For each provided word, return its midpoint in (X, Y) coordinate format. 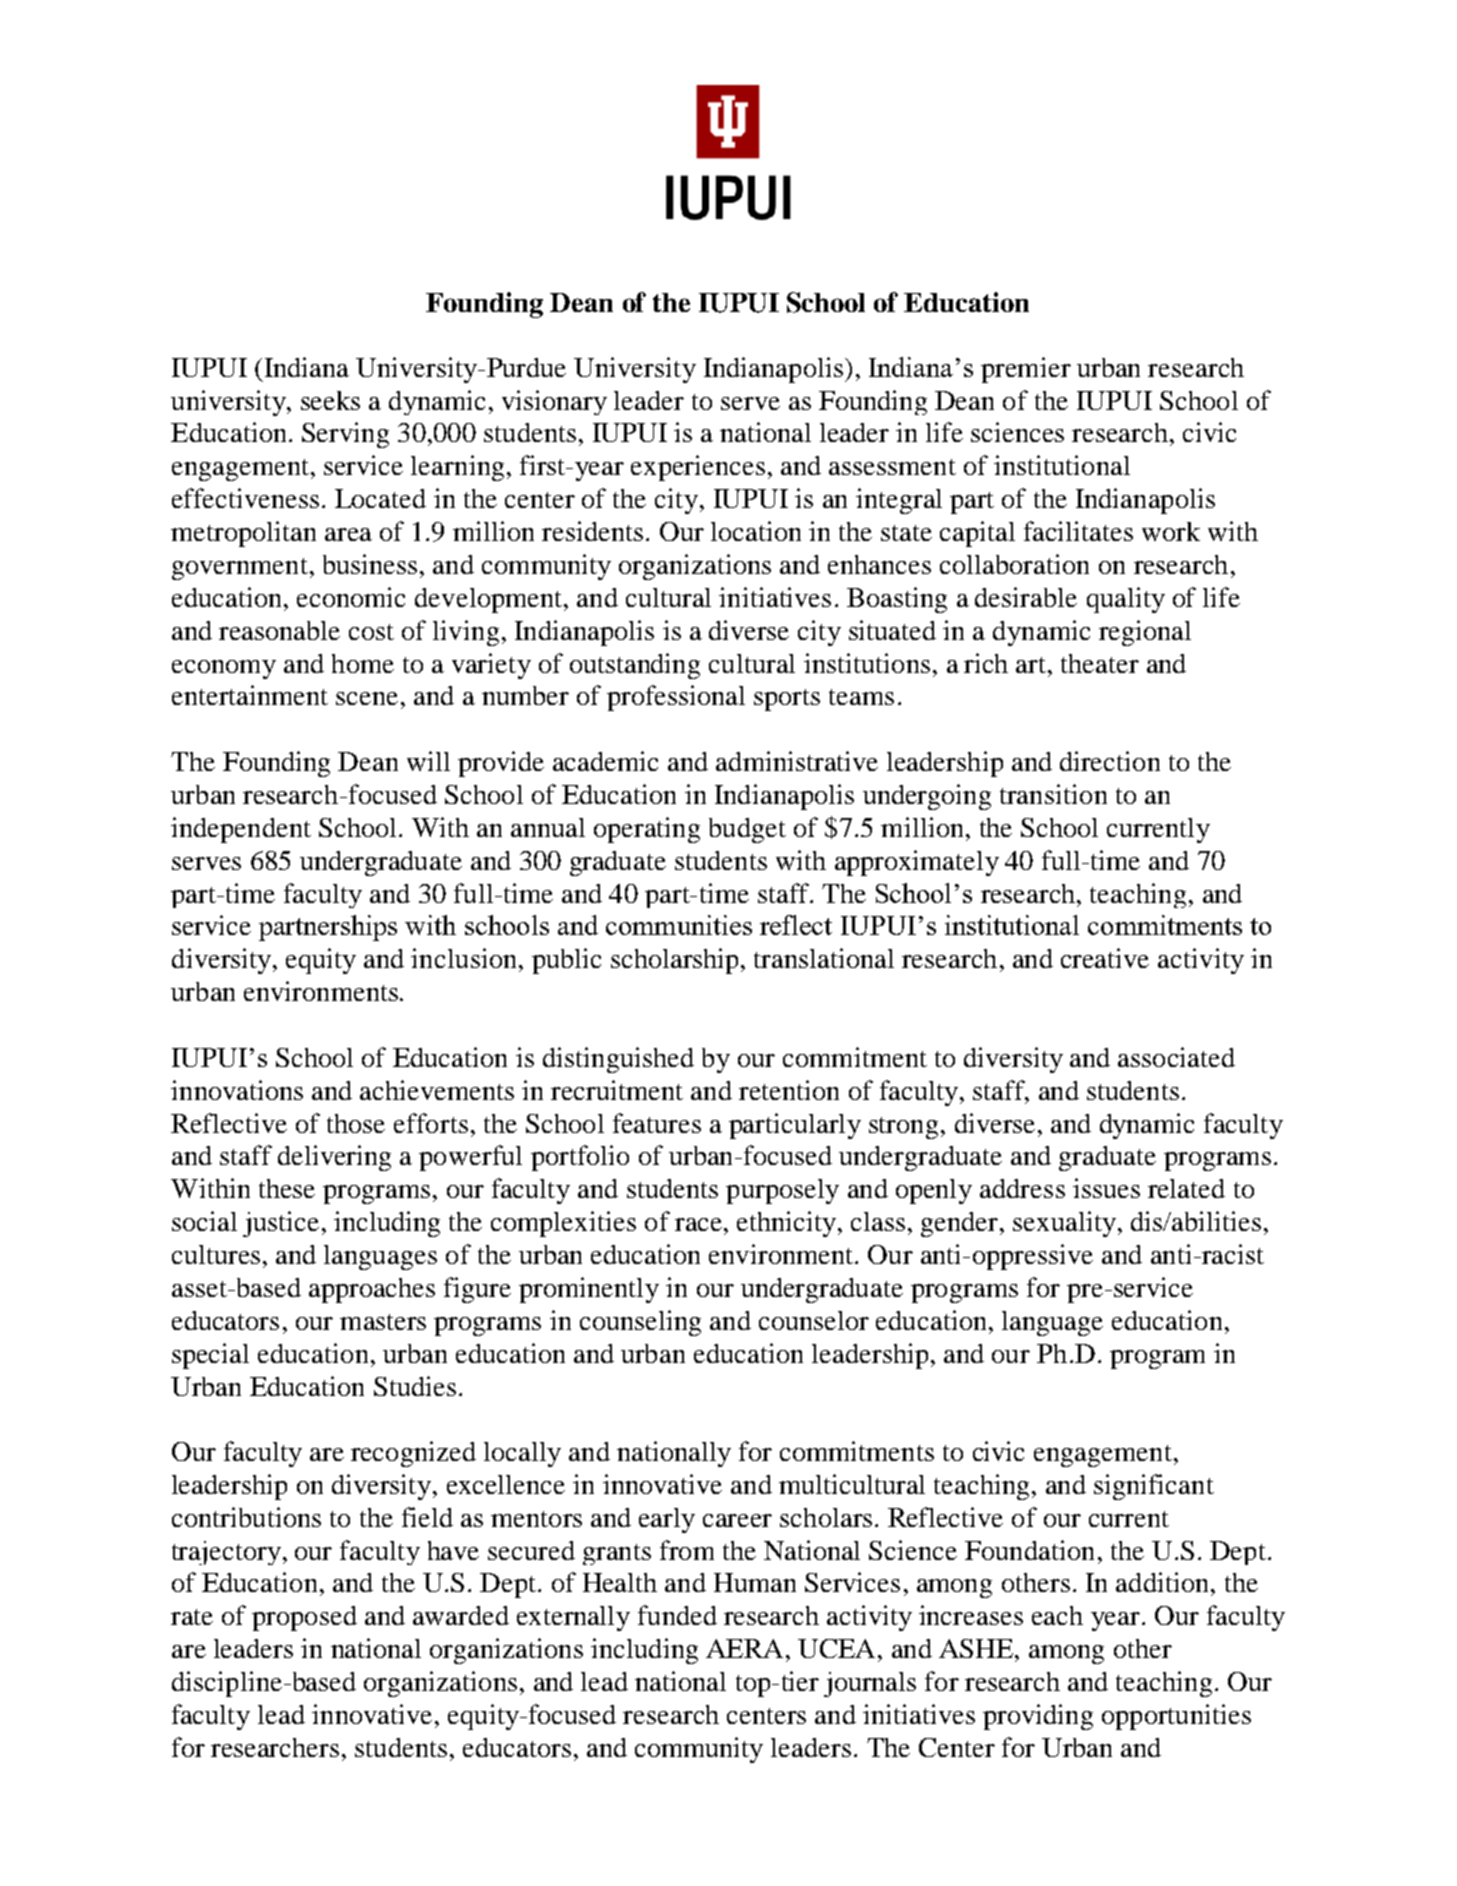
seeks (330, 400)
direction (1110, 761)
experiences (698, 468)
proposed (304, 1618)
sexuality (1064, 1224)
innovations (237, 1090)
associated (1176, 1057)
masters (383, 1322)
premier (1026, 370)
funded (677, 1615)
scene (367, 698)
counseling (640, 1323)
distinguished (618, 1060)
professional (676, 698)
